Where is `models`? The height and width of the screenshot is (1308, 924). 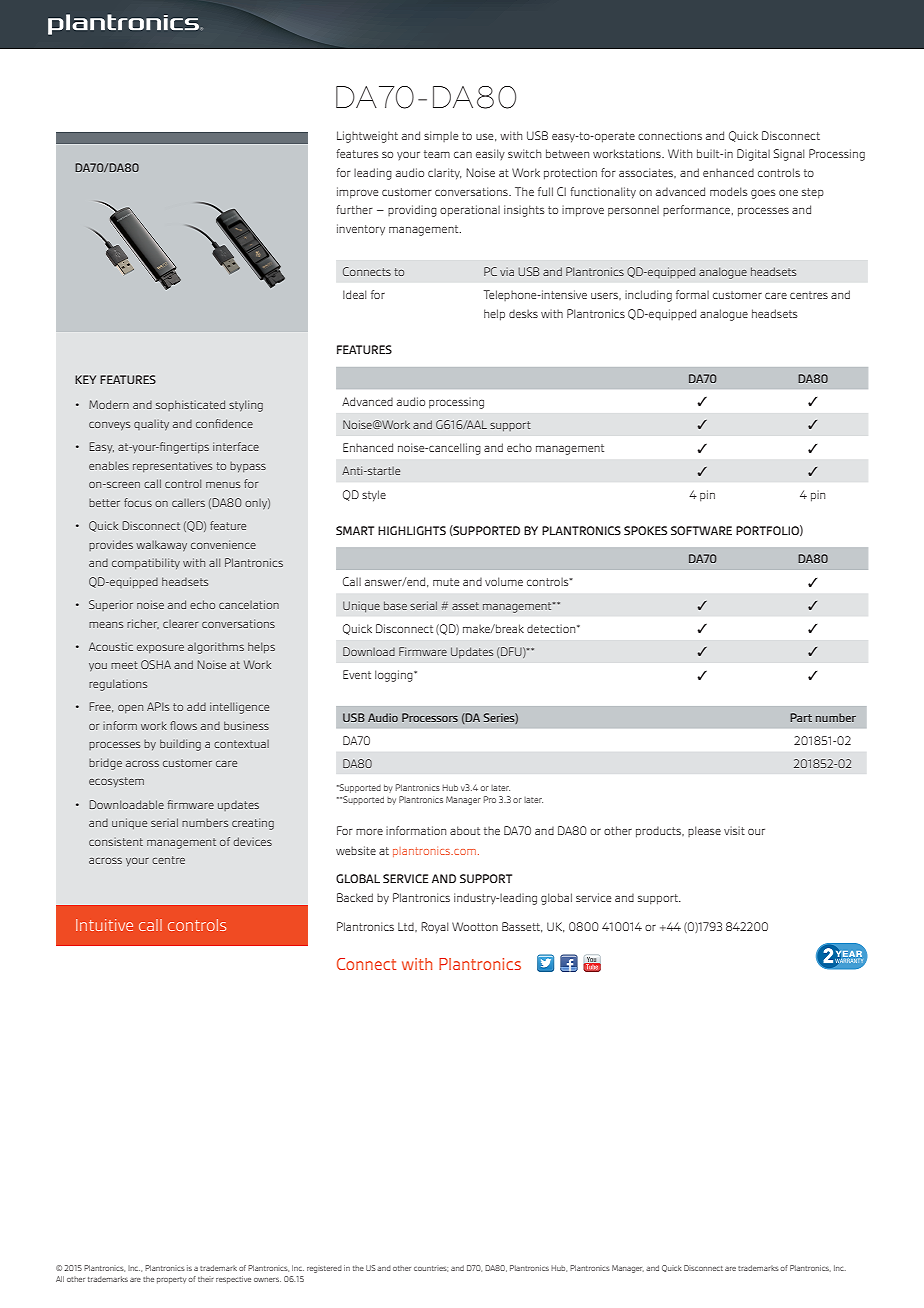
models is located at coordinates (729, 191).
